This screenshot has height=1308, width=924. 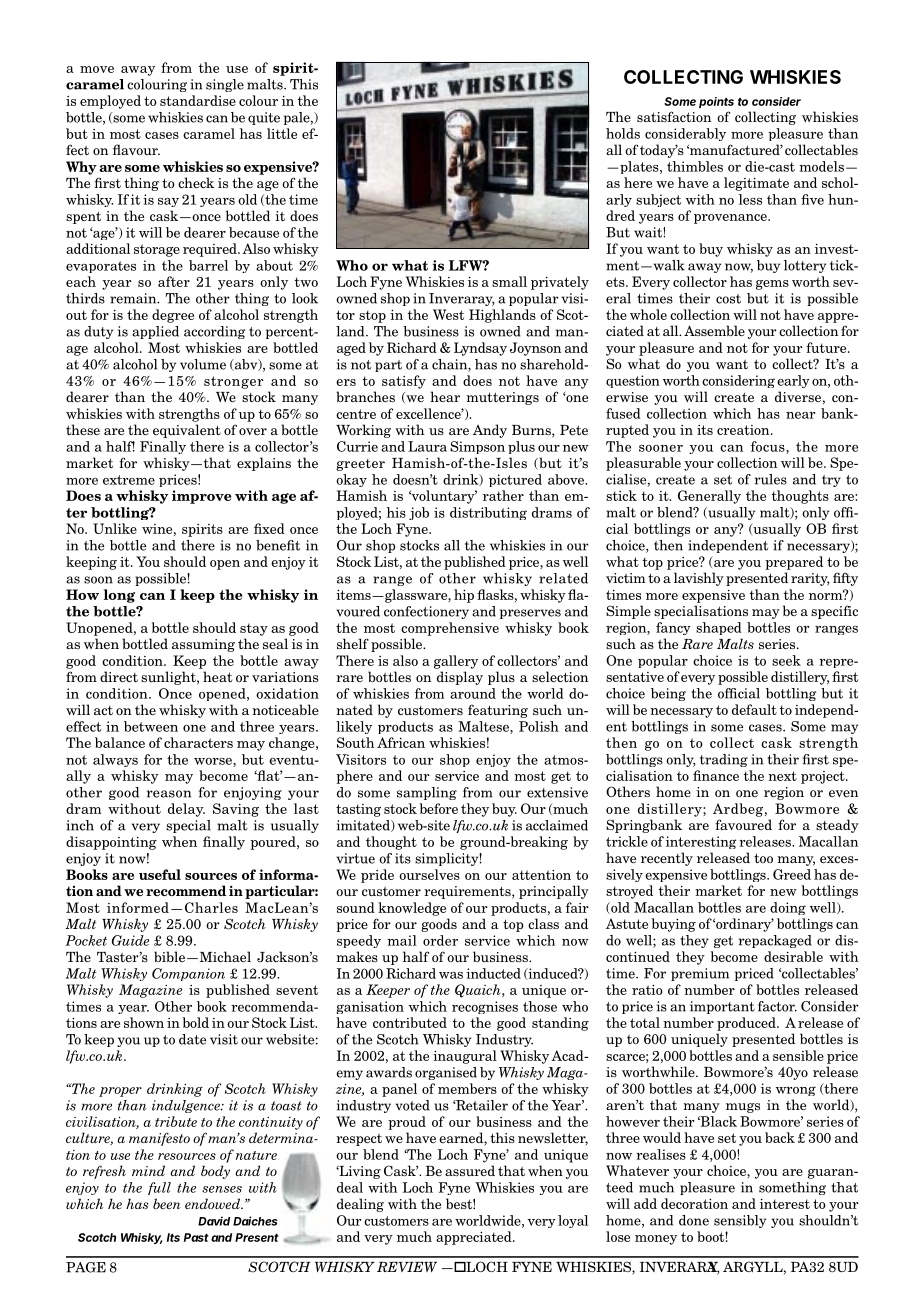 What do you see at coordinates (716, 102) in the screenshot?
I see `points` at bounding box center [716, 102].
